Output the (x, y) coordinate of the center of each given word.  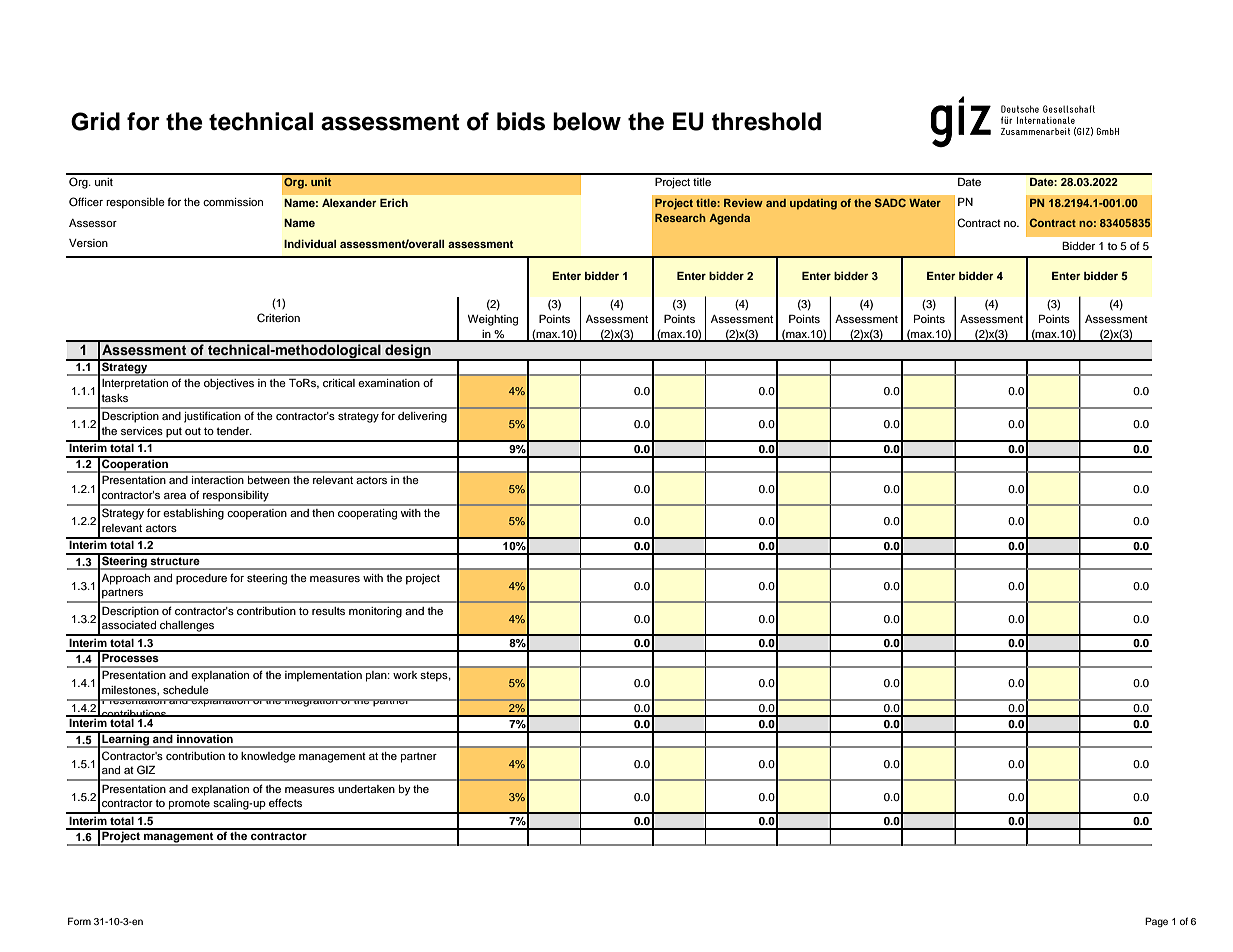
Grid (95, 121)
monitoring (375, 612)
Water (925, 203)
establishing (193, 514)
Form (79, 921)
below (587, 121)
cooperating (367, 514)
